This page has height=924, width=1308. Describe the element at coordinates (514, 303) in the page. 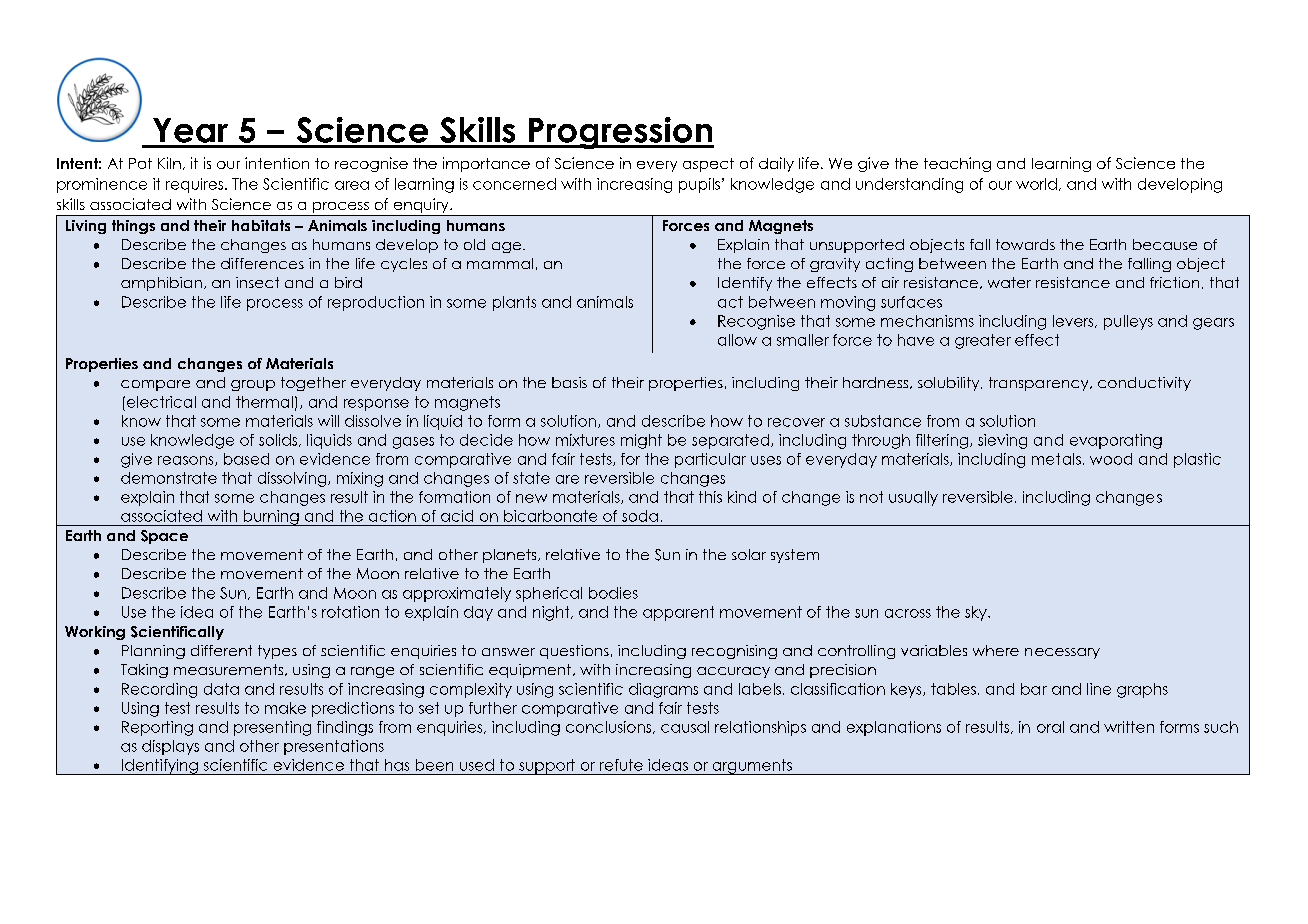

I see `plants` at that location.
